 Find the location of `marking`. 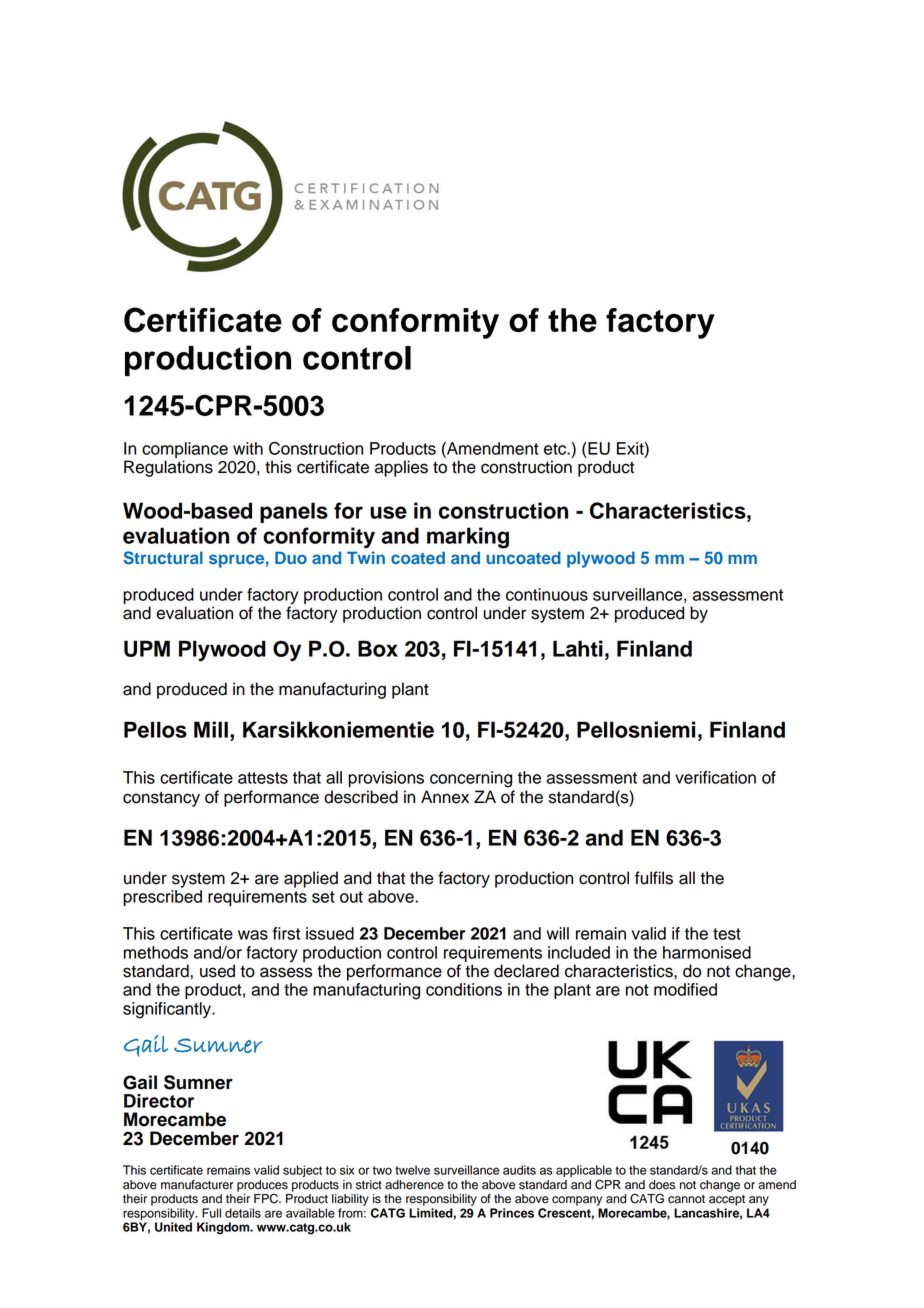

marking is located at coordinates (468, 538).
